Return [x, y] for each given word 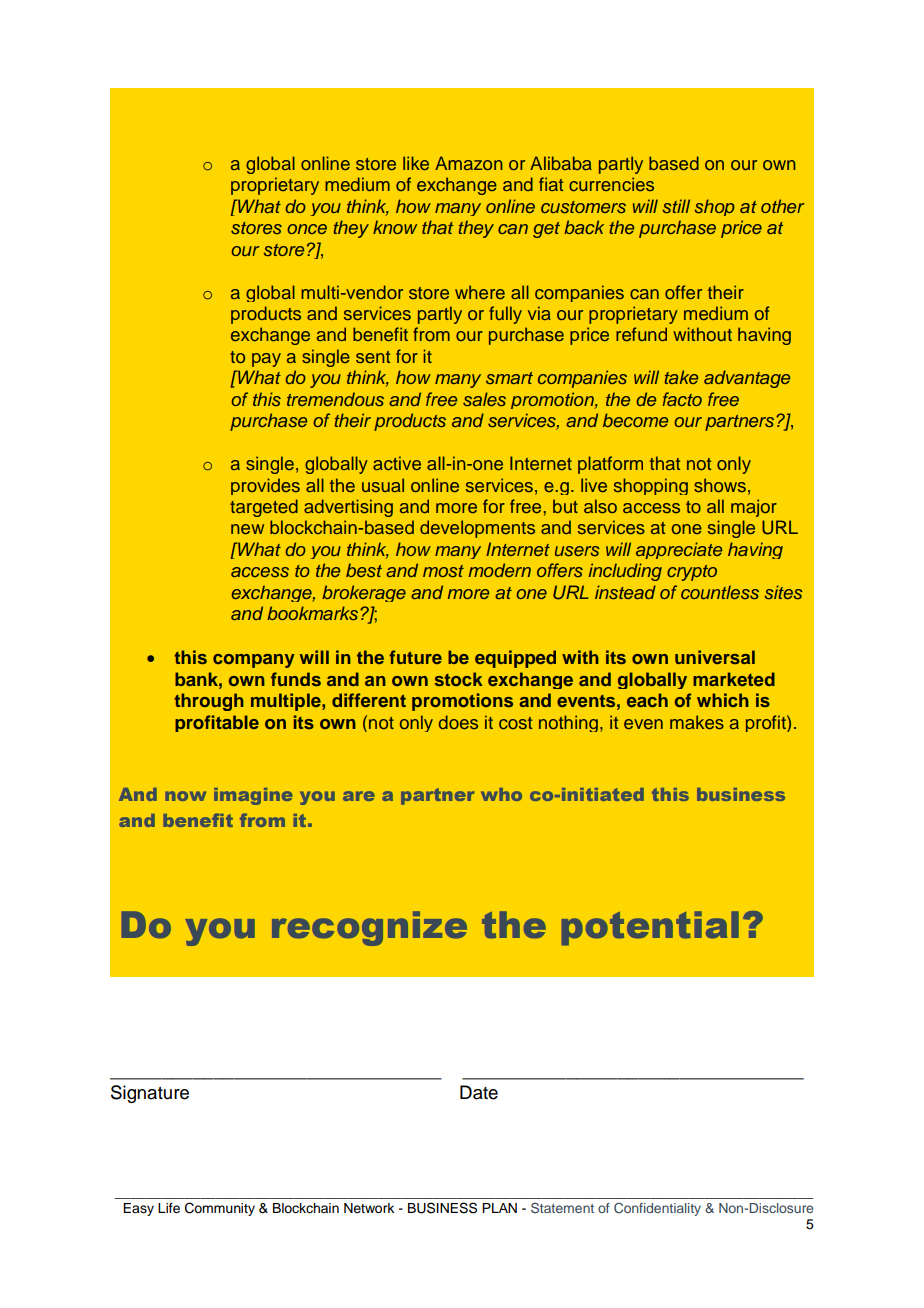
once [307, 229]
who [501, 794]
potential [650, 928]
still [676, 206]
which [723, 700]
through [209, 702]
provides [265, 486]
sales [484, 399]
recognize [369, 928]
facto [682, 399]
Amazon [469, 163]
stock [459, 679]
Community [220, 1209]
